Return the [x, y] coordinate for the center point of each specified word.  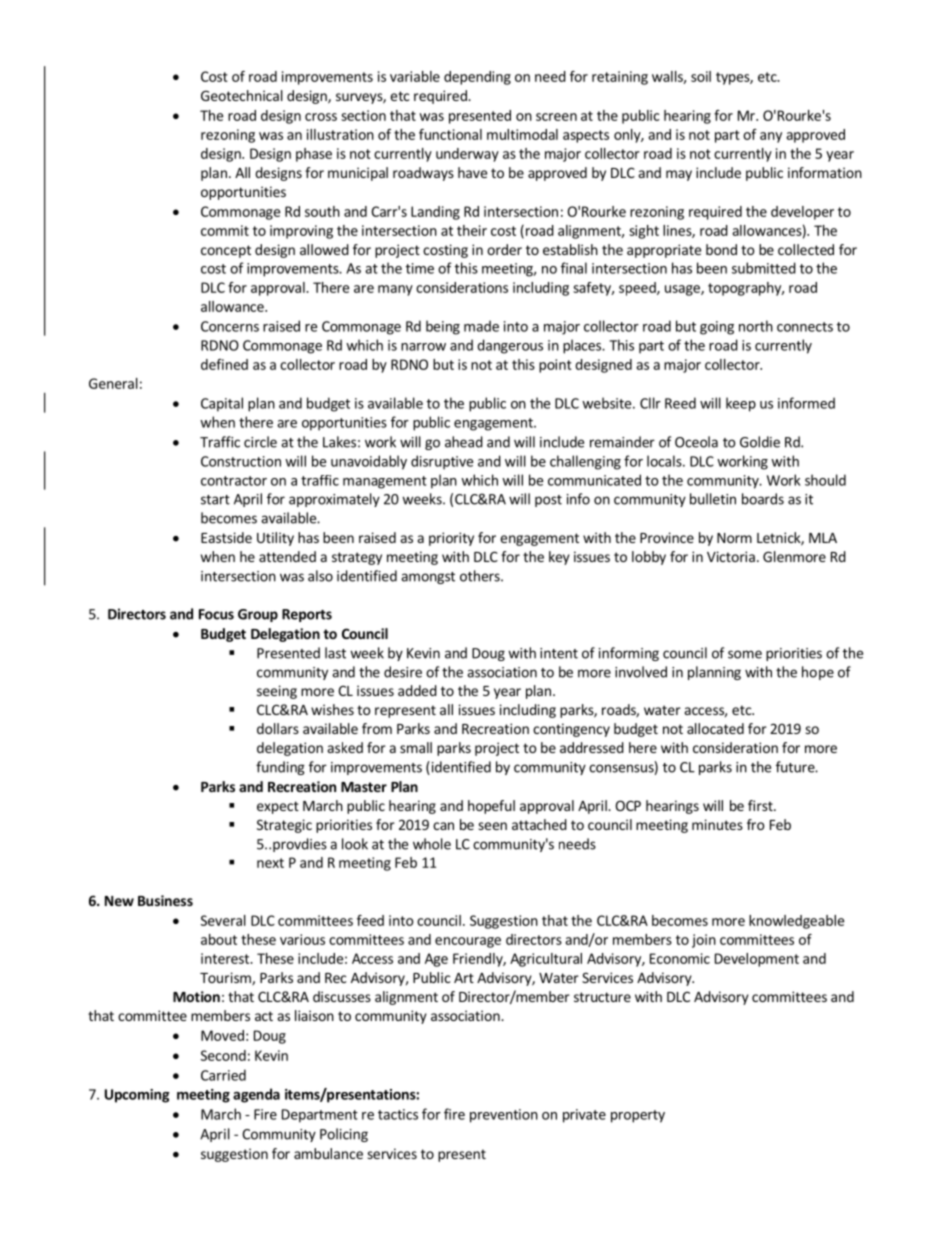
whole [432, 844]
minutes [717, 824]
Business [165, 900]
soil [701, 76]
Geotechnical [242, 95]
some [745, 654]
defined [224, 364]
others [481, 576]
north [756, 326]
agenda [256, 1095]
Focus [216, 614]
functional [450, 134]
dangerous [510, 346]
